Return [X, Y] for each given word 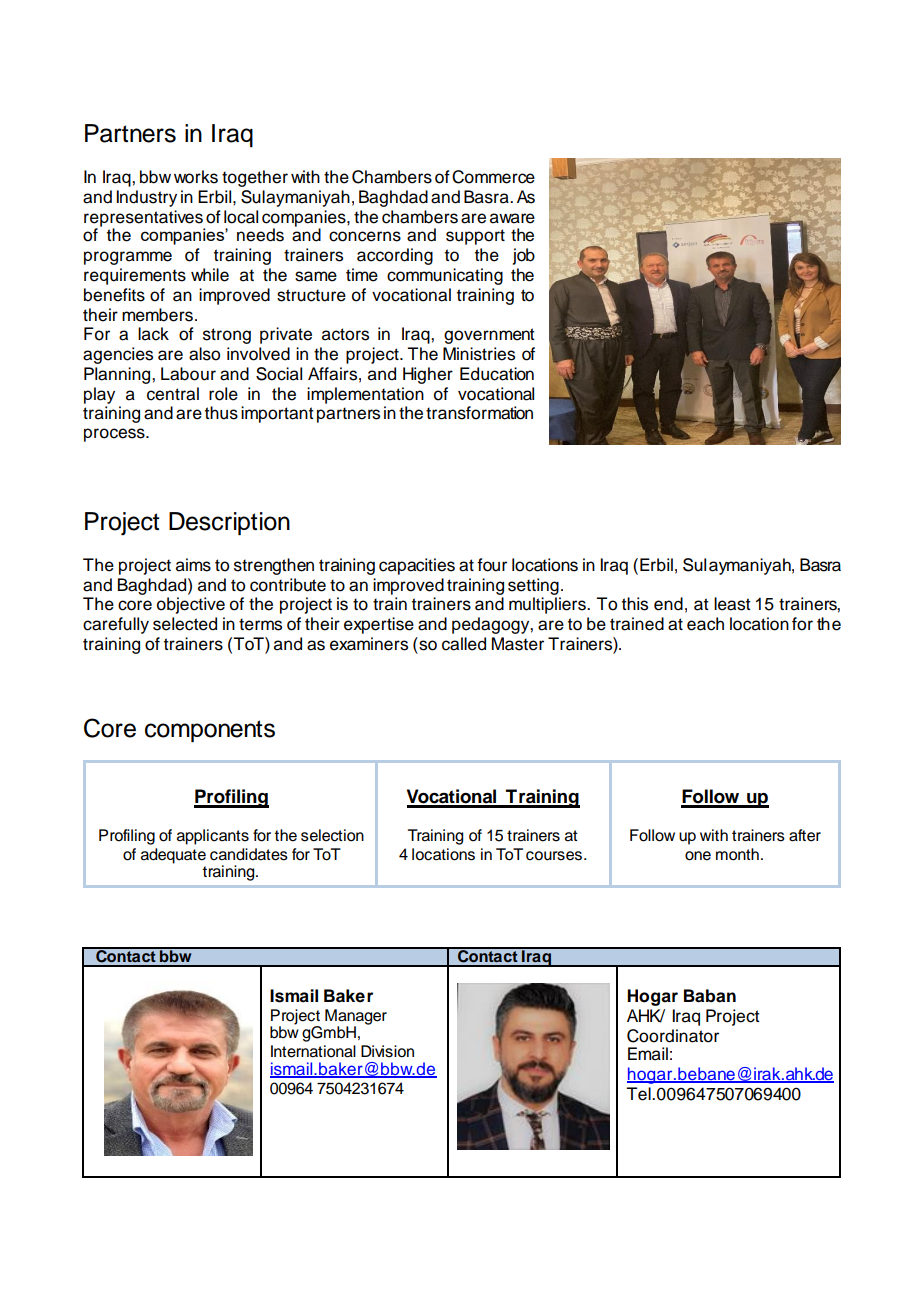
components [210, 731]
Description [229, 523]
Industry [146, 198]
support [475, 237]
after [805, 835]
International [313, 1051]
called [464, 644]
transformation [479, 413]
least [732, 604]
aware [512, 218]
